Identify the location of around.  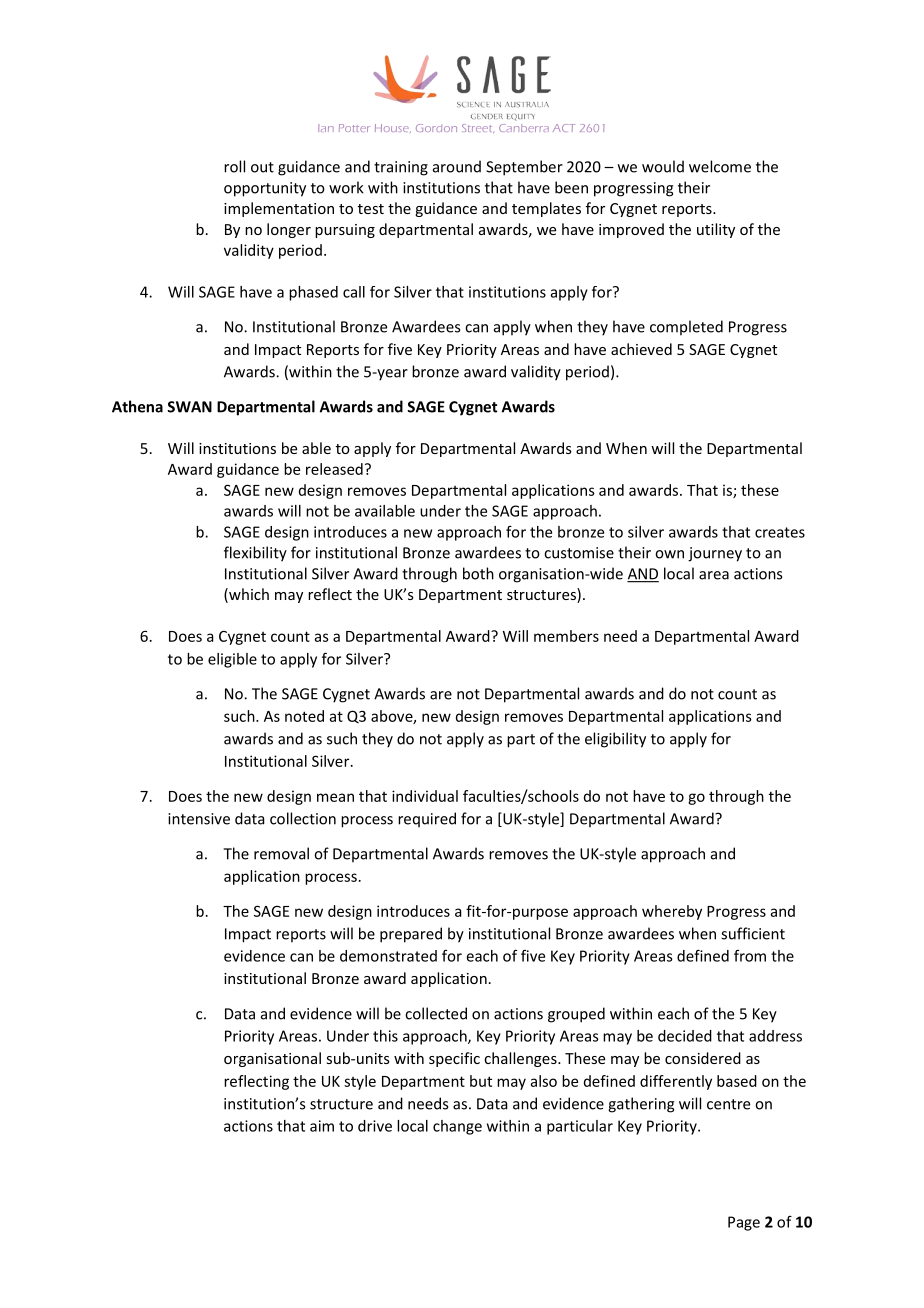
(457, 166).
